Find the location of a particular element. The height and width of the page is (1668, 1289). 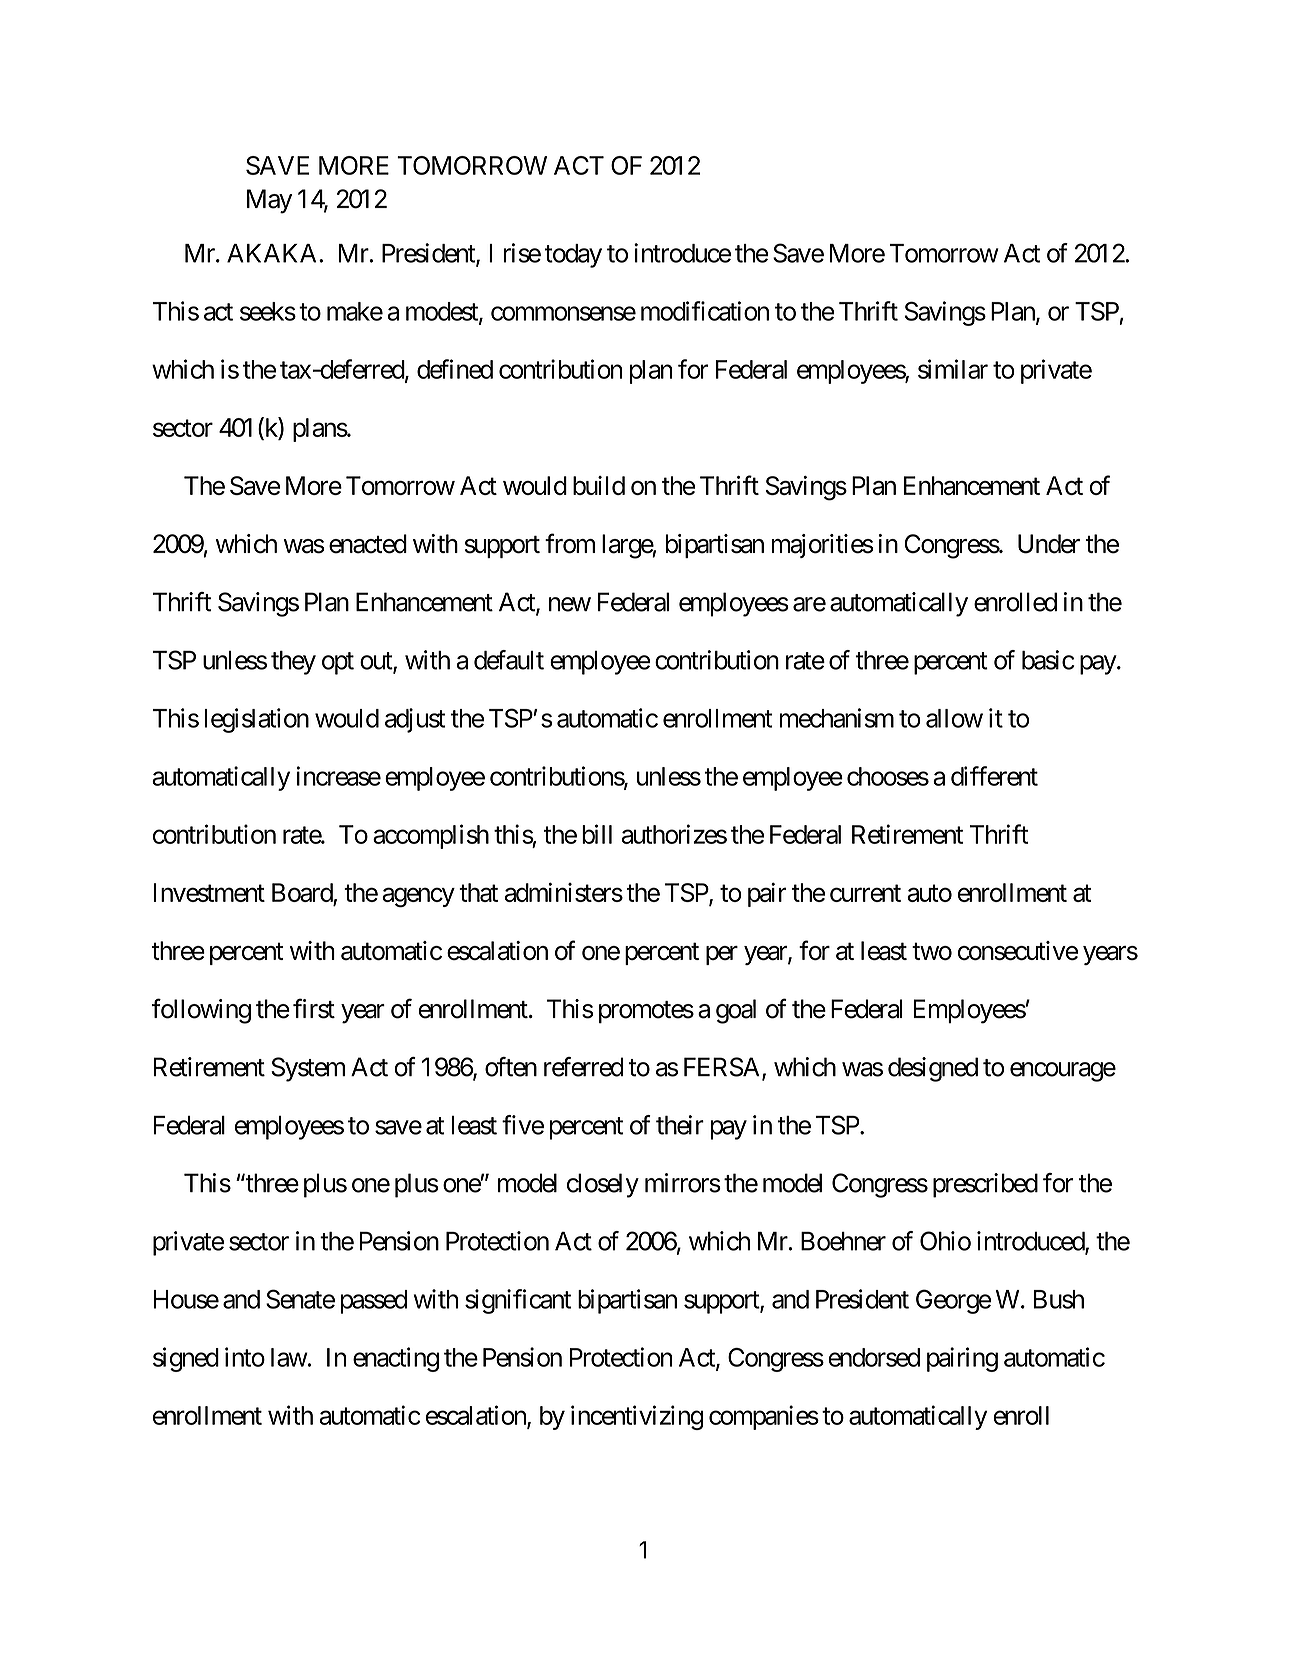

today is located at coordinates (573, 256).
